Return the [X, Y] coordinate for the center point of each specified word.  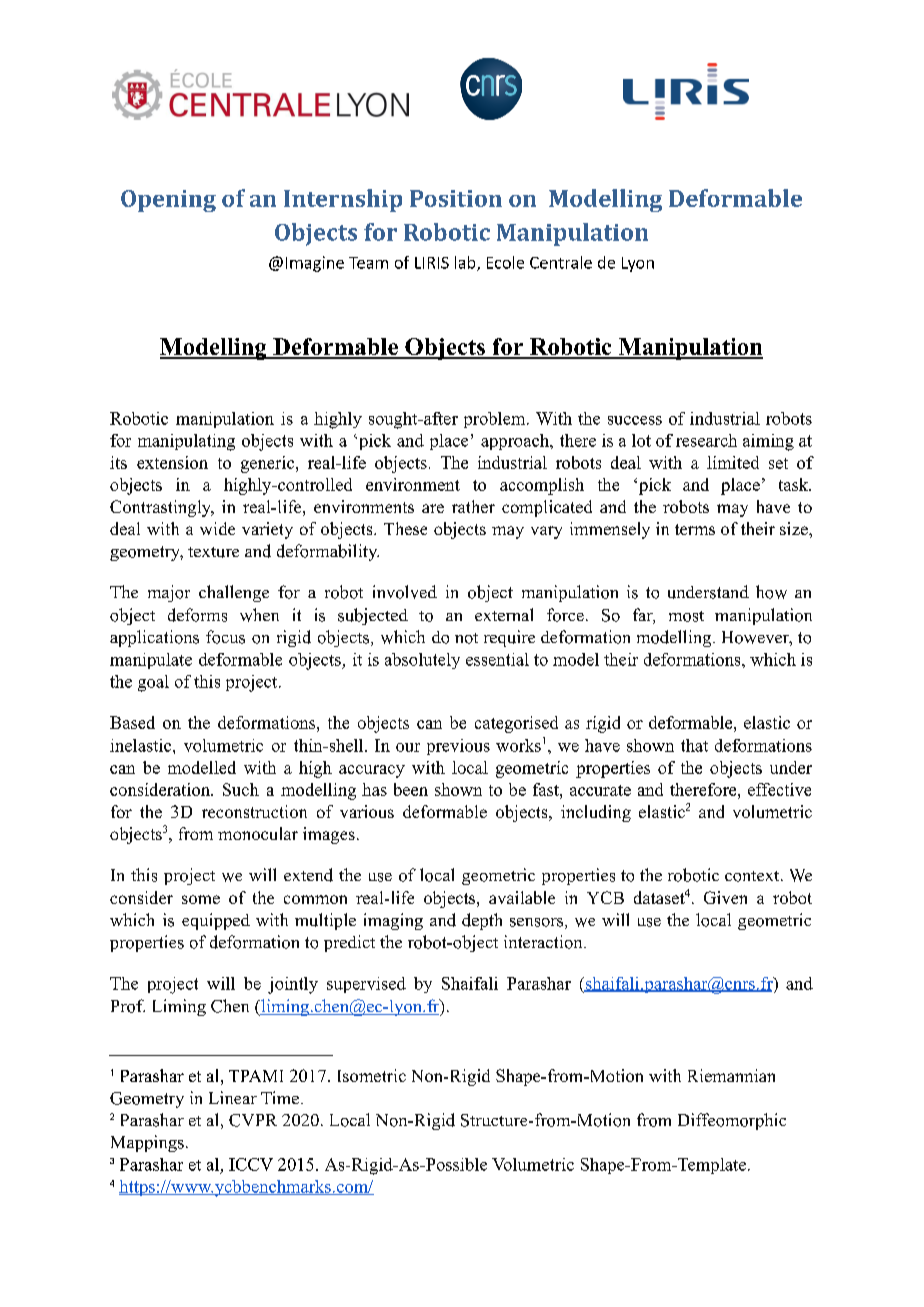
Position [456, 198]
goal [153, 683]
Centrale [561, 262]
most [686, 616]
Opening [168, 201]
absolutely [422, 661]
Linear [233, 1097]
